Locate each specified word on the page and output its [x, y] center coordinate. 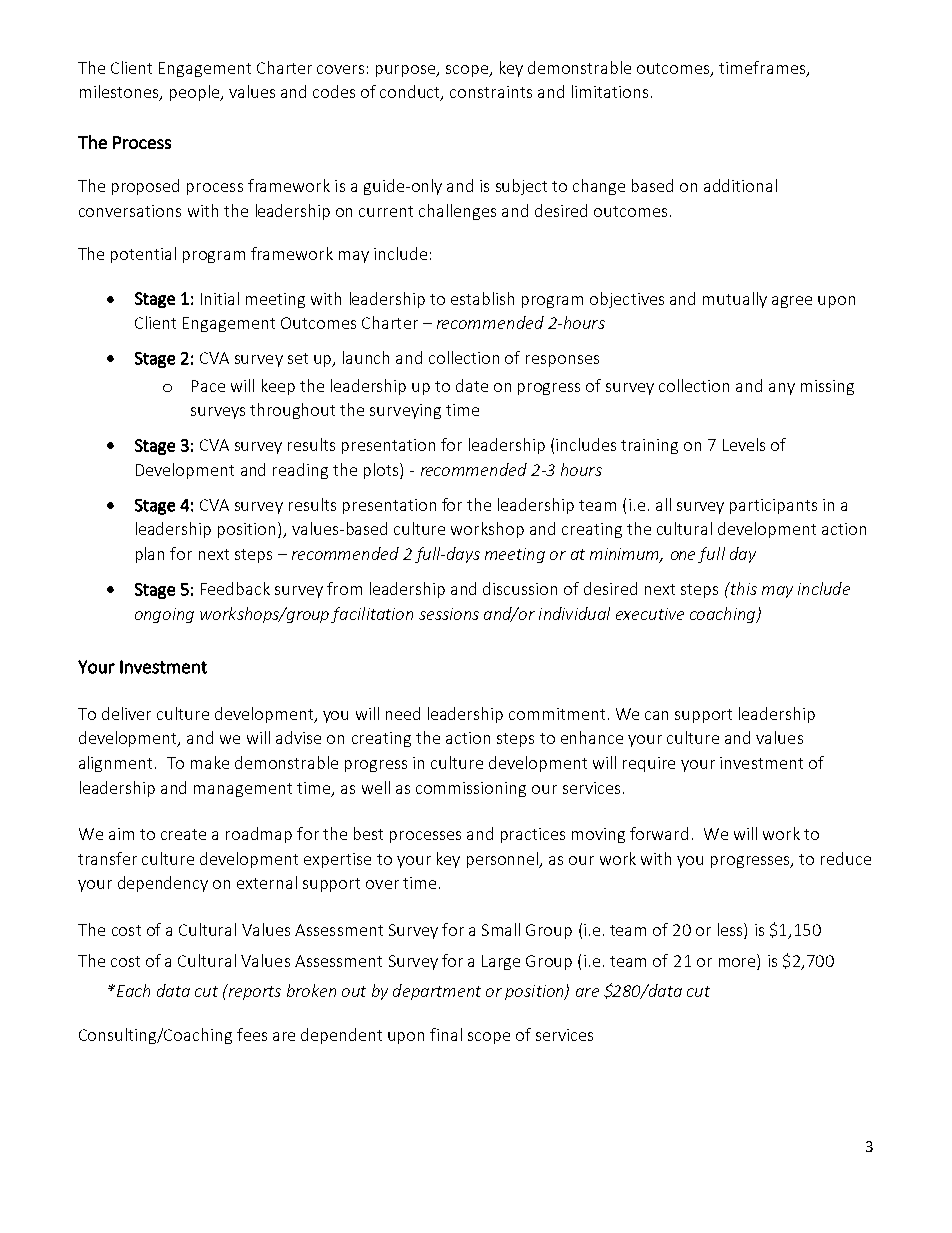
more [737, 962]
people [196, 93]
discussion [520, 588]
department [437, 992]
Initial [220, 298]
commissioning [471, 789]
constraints [491, 92]
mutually [735, 300]
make [210, 762]
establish [482, 298]
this [743, 588]
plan [150, 555]
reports [253, 992]
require [649, 764]
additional [740, 185]
